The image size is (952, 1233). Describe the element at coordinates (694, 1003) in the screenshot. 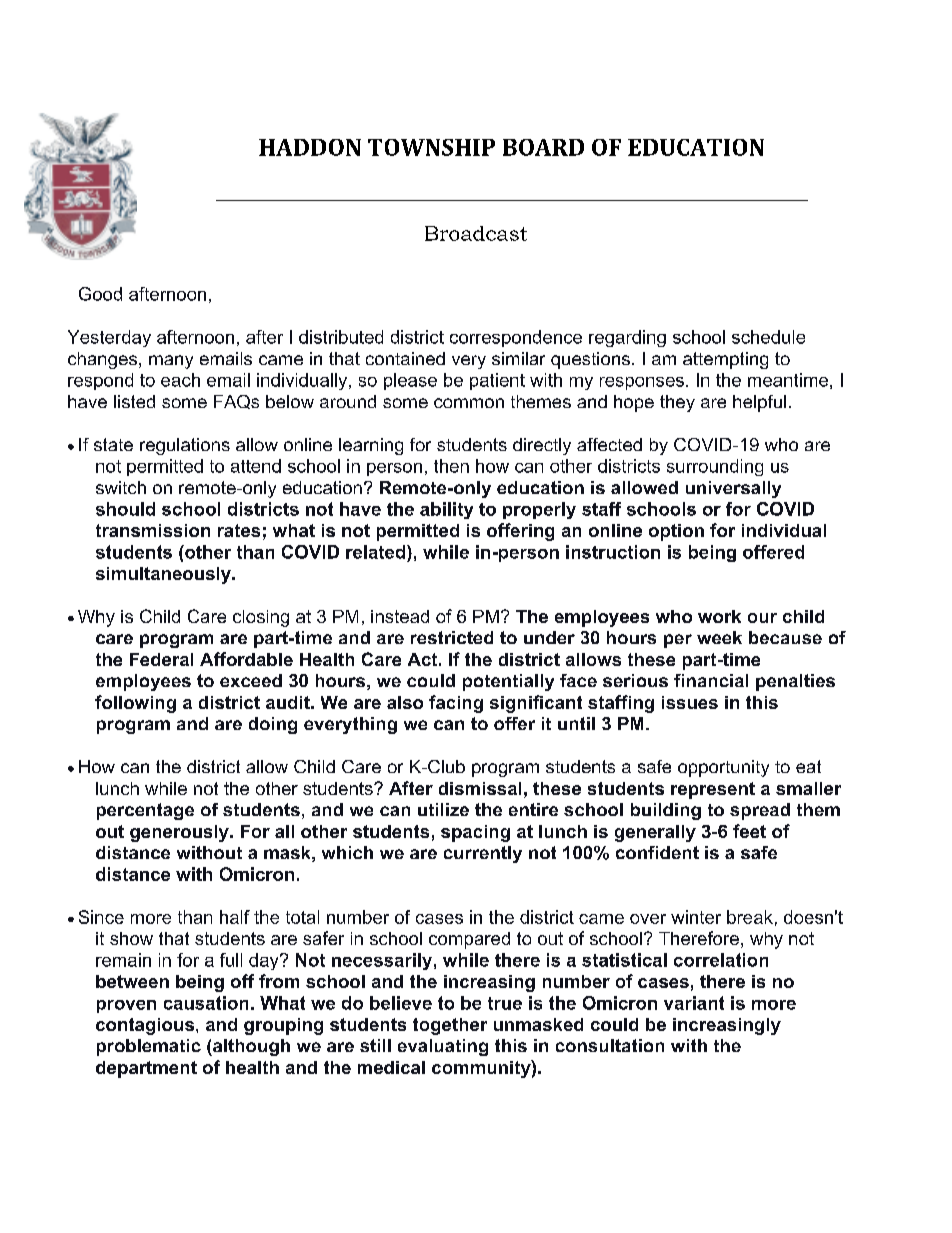

I see `variant` at that location.
